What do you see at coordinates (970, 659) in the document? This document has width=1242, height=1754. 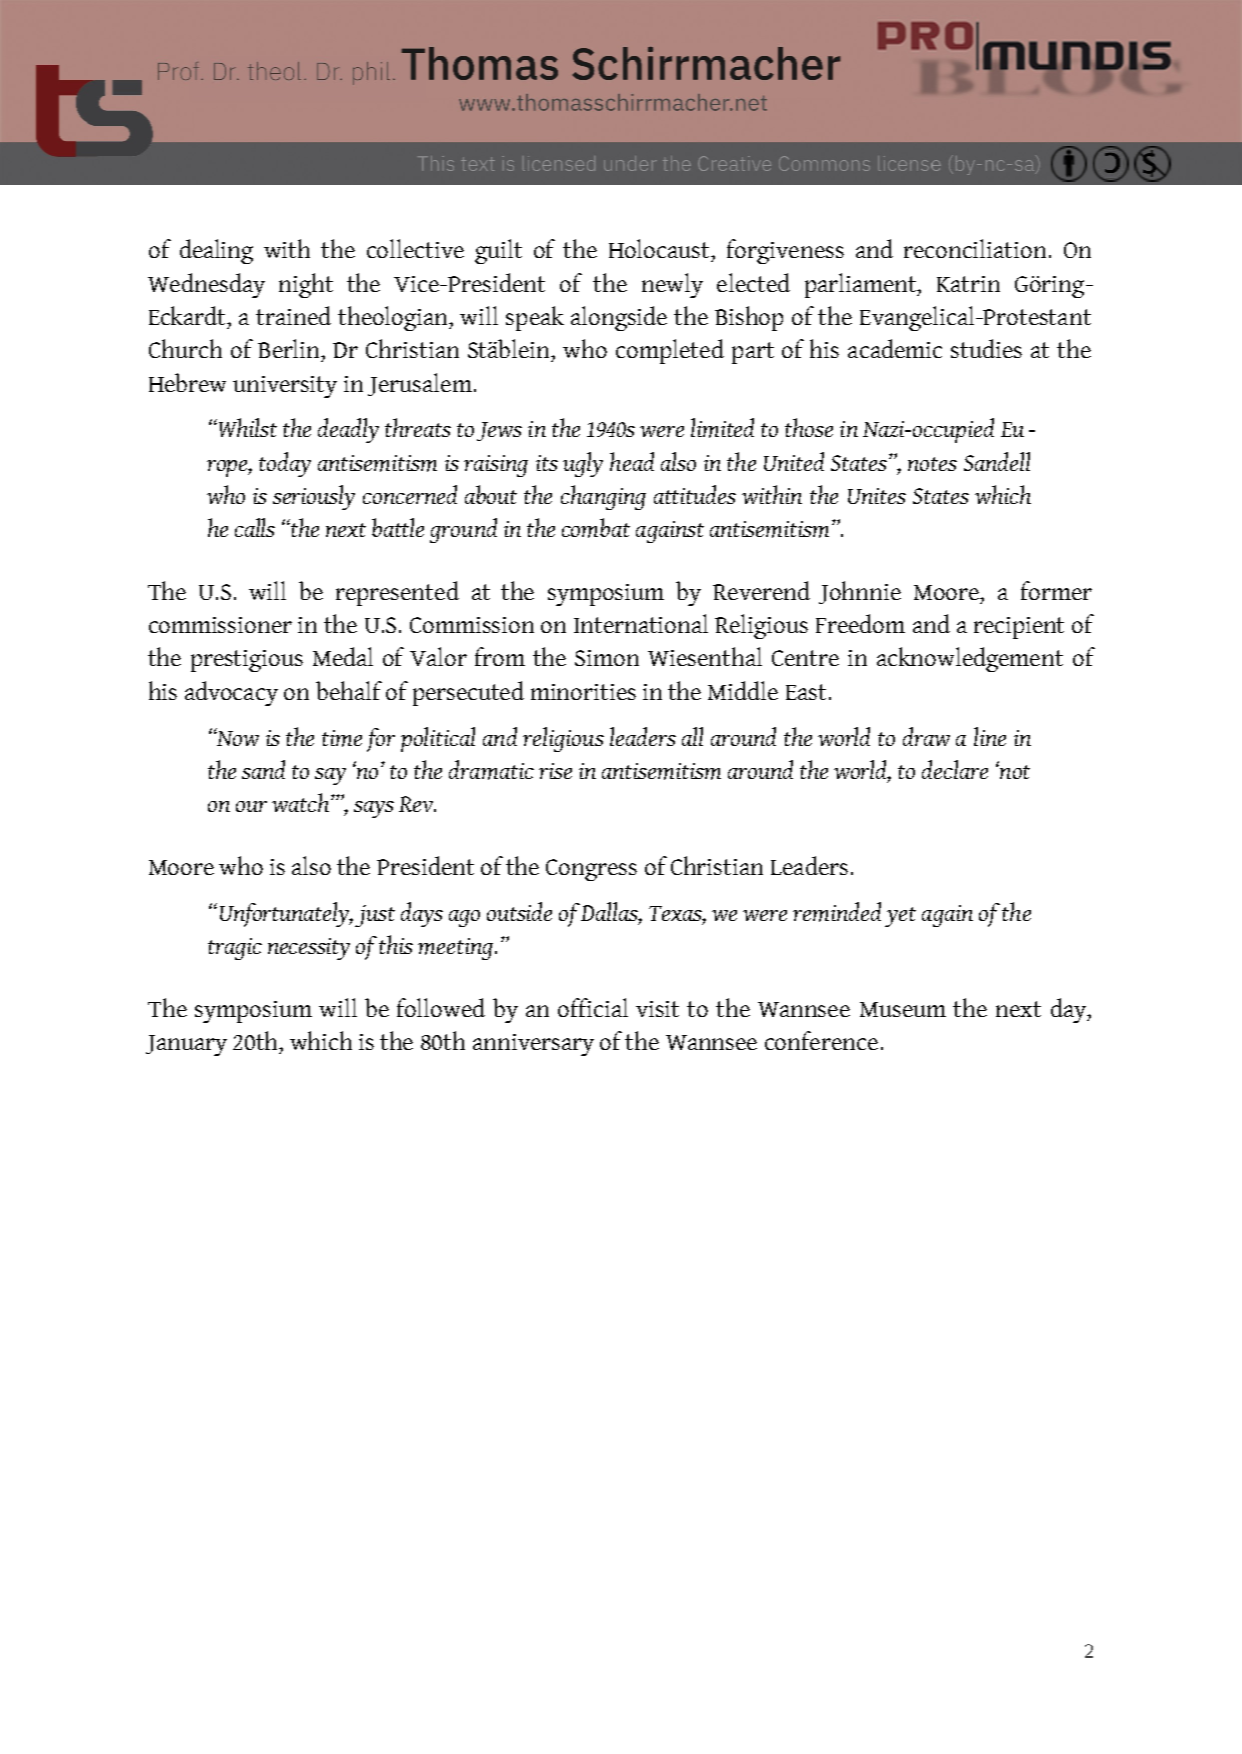 I see `acknowledgement` at bounding box center [970, 659].
